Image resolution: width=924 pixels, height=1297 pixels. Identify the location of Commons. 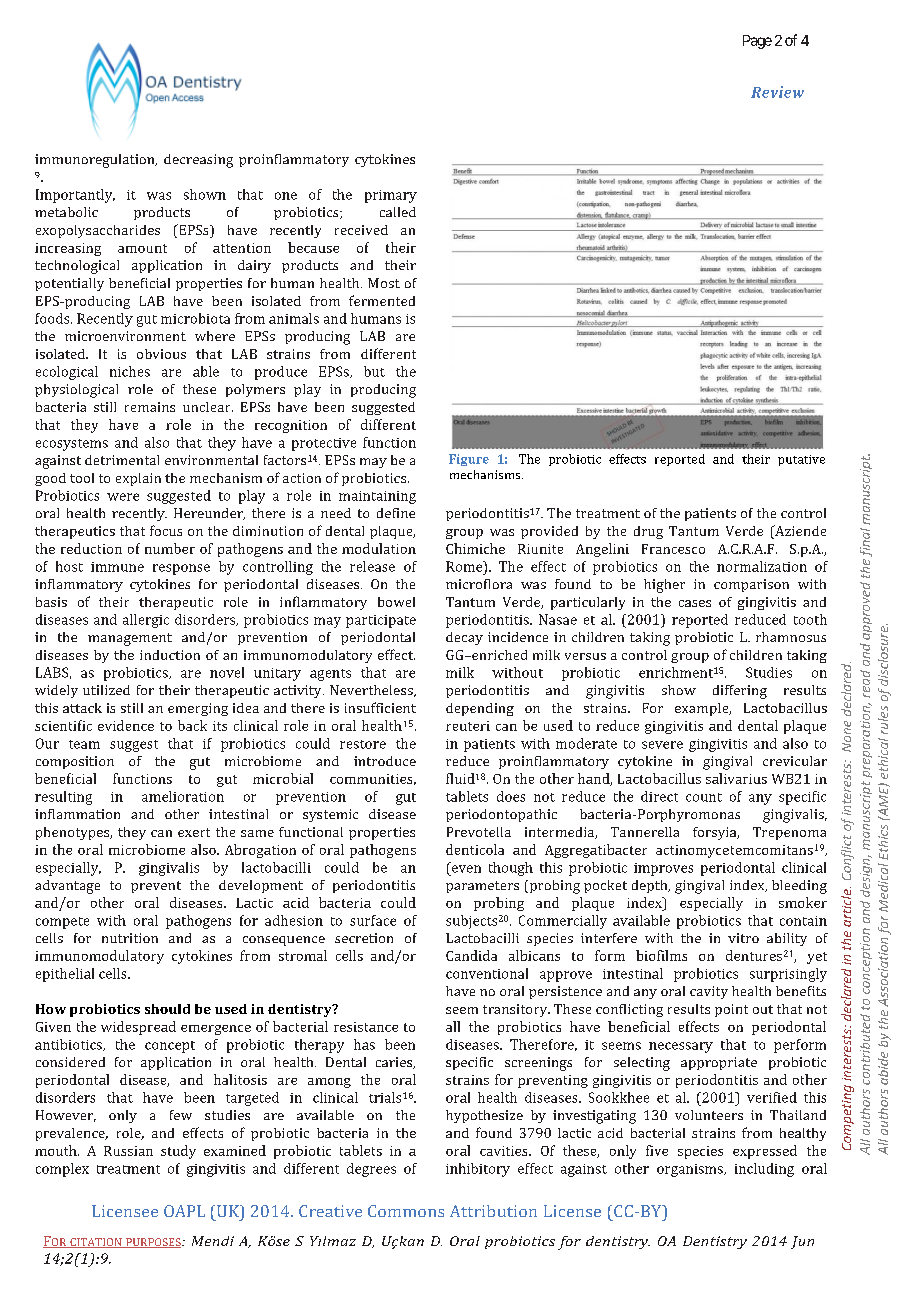
(406, 1211).
